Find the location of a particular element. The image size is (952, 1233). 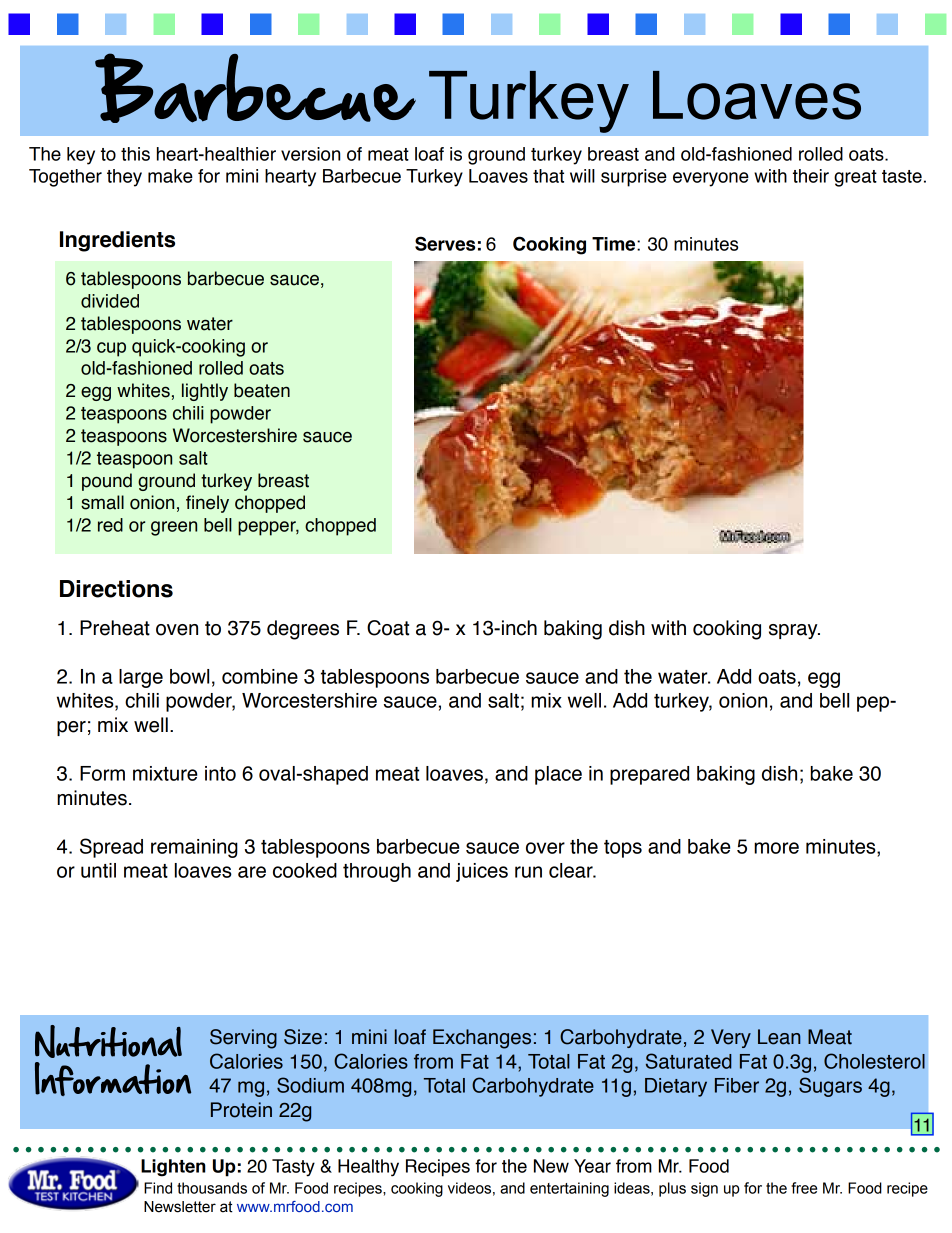

that is located at coordinates (548, 176).
